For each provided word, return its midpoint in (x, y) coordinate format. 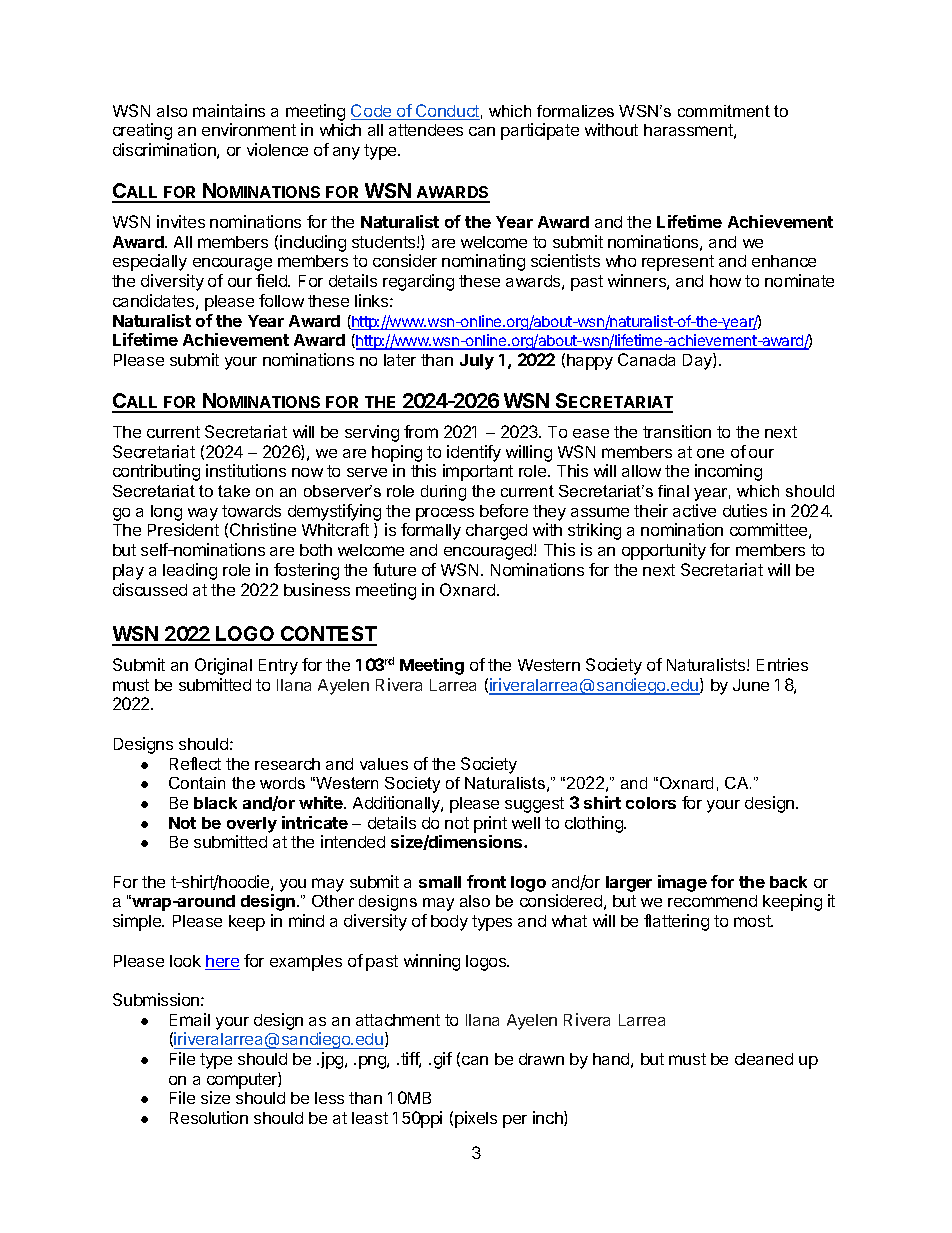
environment (249, 129)
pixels (476, 1119)
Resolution (209, 1117)
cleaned (764, 1059)
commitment (724, 111)
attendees (426, 130)
